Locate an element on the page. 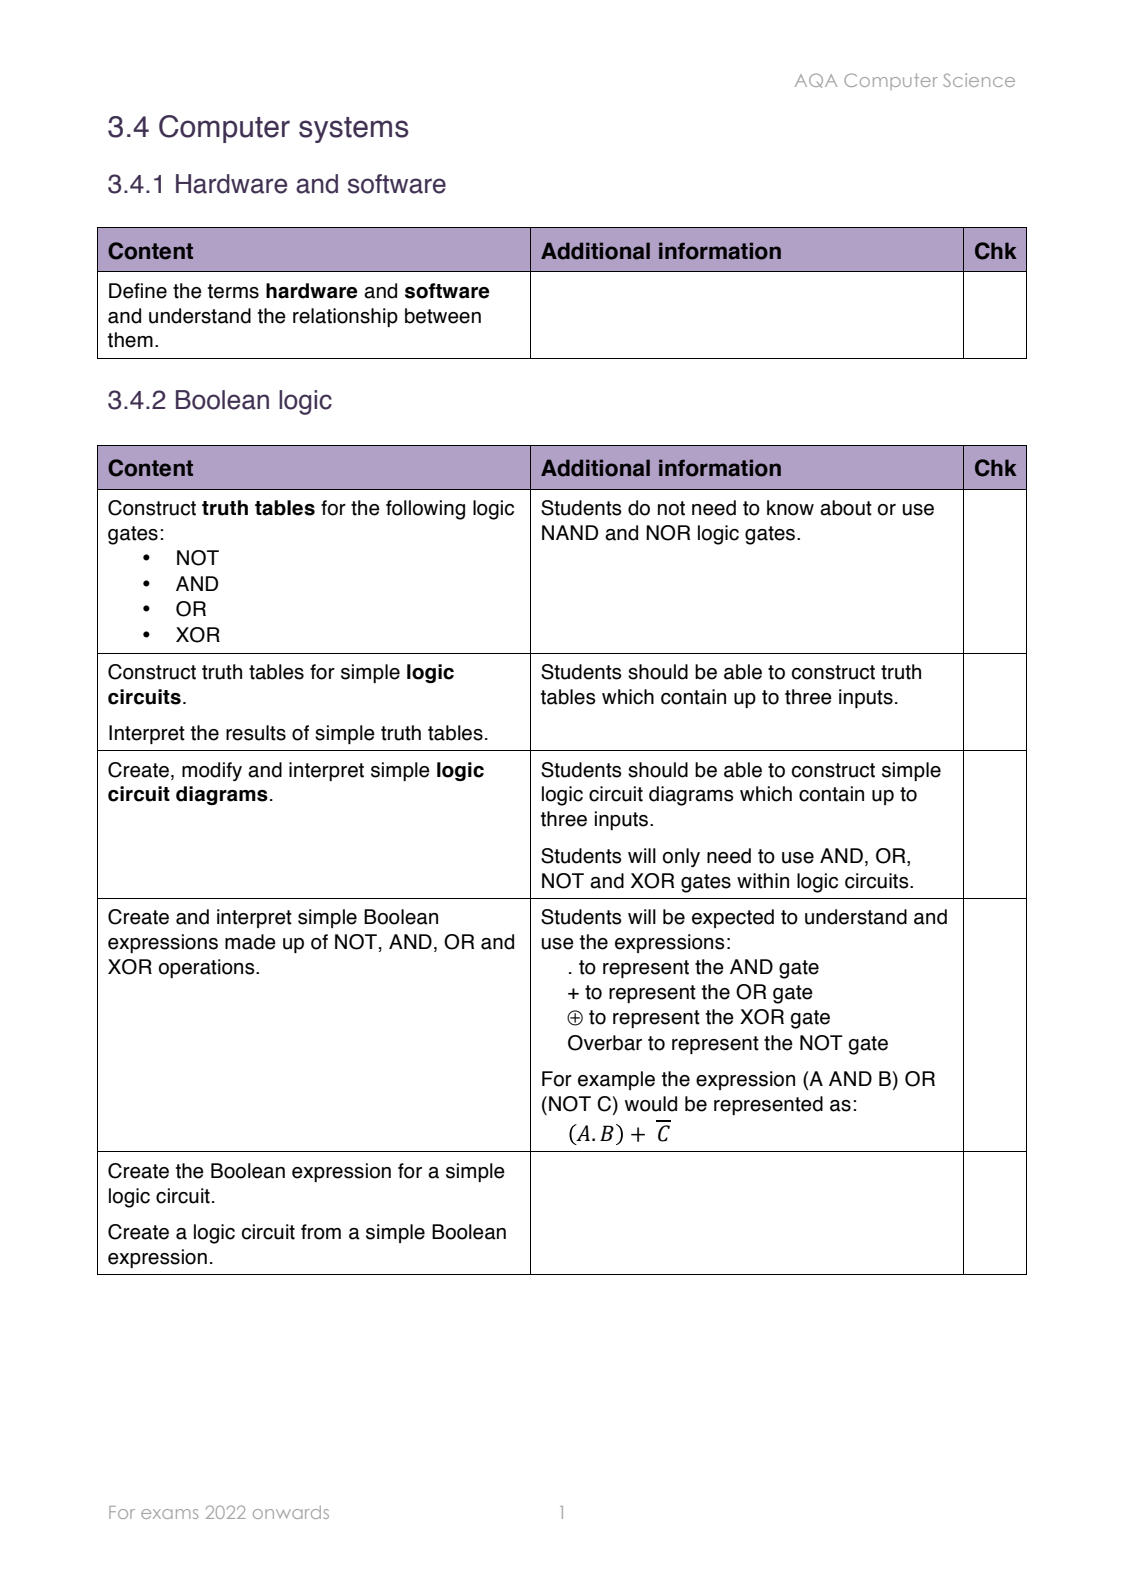 The width and height of the document is (1123, 1588). onwards is located at coordinates (291, 1512).
